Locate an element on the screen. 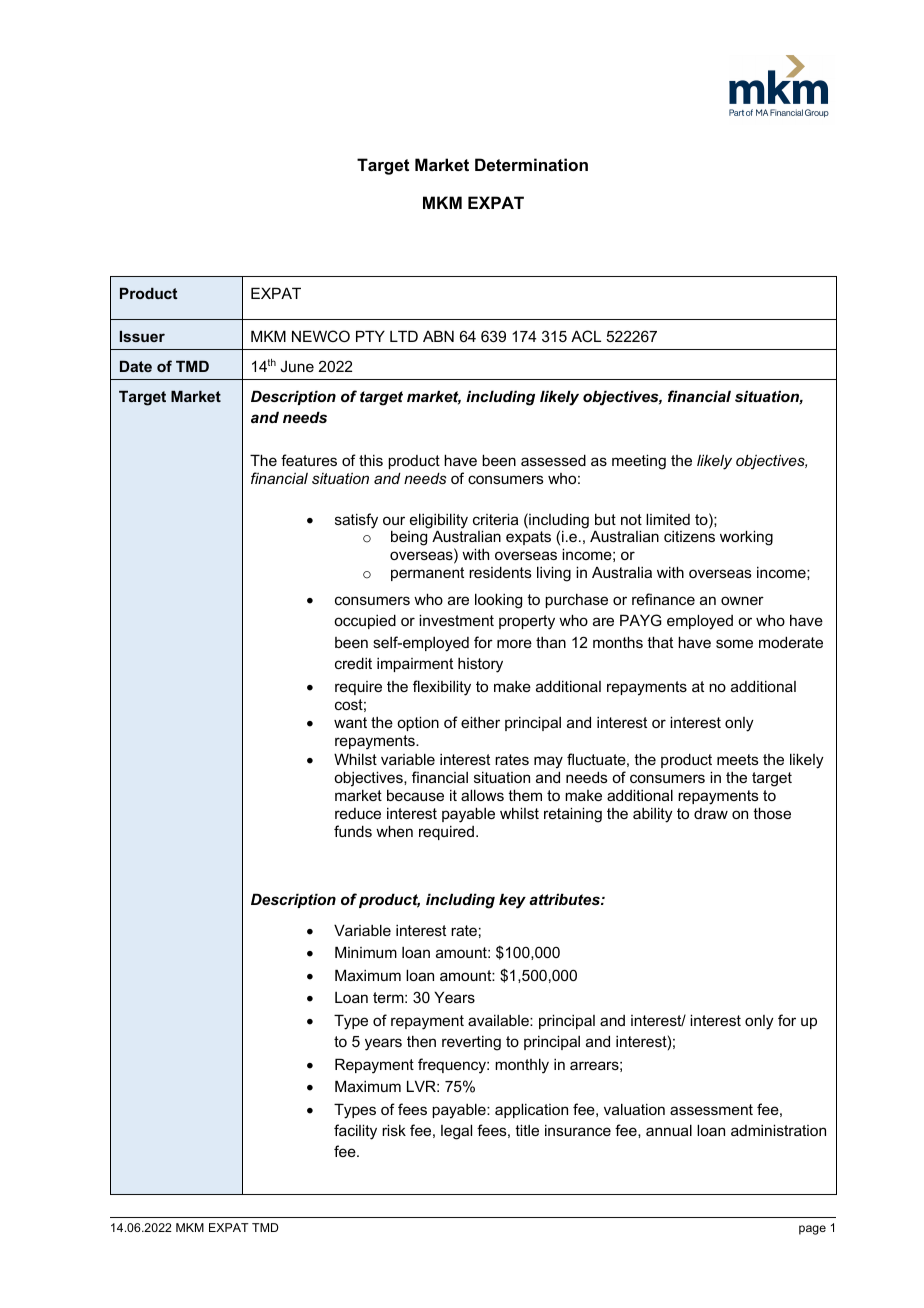 Image resolution: width=924 pixels, height=1308 pixels. page is located at coordinates (812, 1230).
